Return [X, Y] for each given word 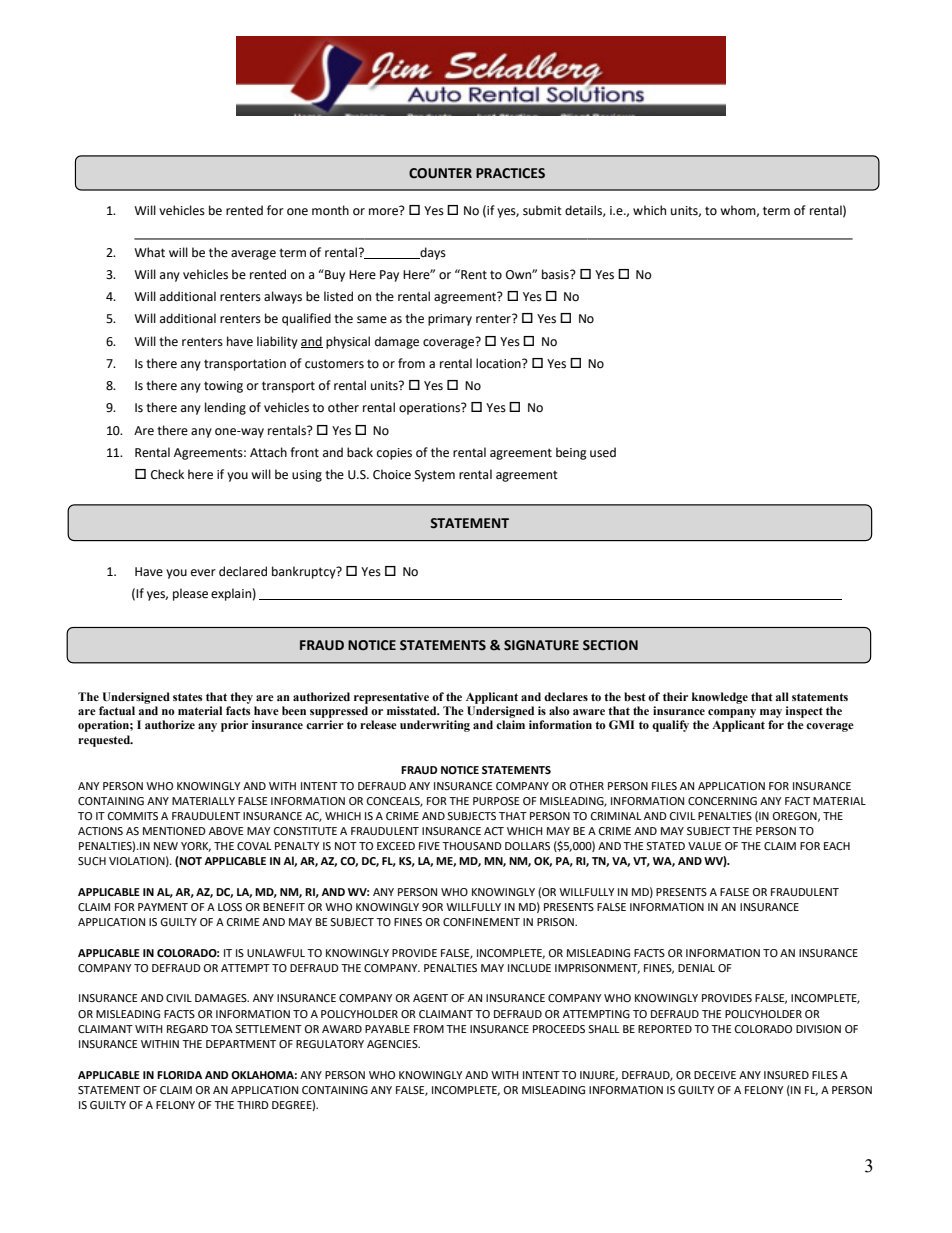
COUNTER [440, 173]
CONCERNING [722, 801]
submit [542, 210]
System [435, 476]
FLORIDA [179, 1075]
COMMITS [133, 816]
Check [167, 474]
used [603, 452]
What [149, 252]
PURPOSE [496, 801]
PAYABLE [387, 1029]
